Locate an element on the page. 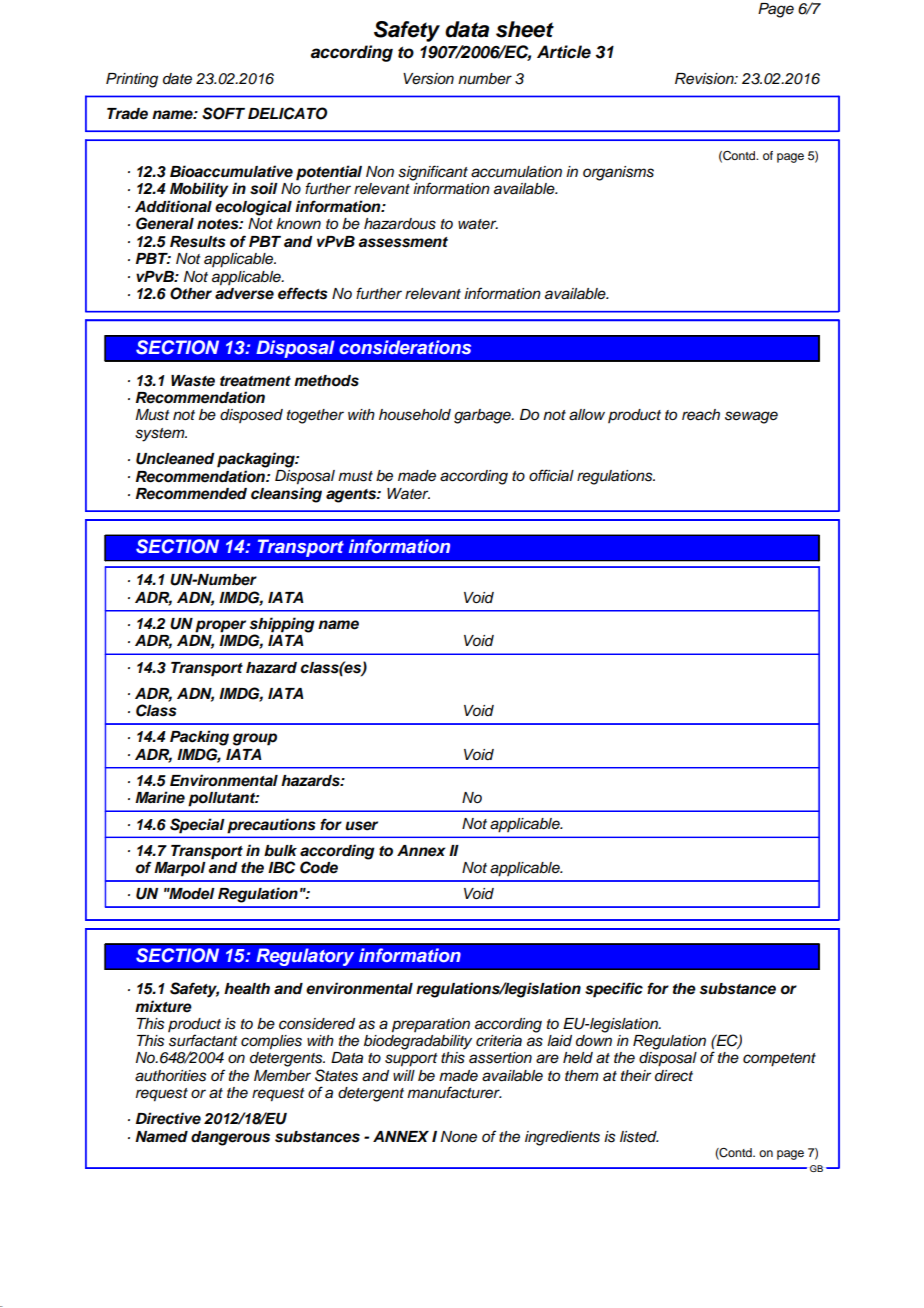 The width and height of the document is (924, 1308). sheet is located at coordinates (525, 29).
